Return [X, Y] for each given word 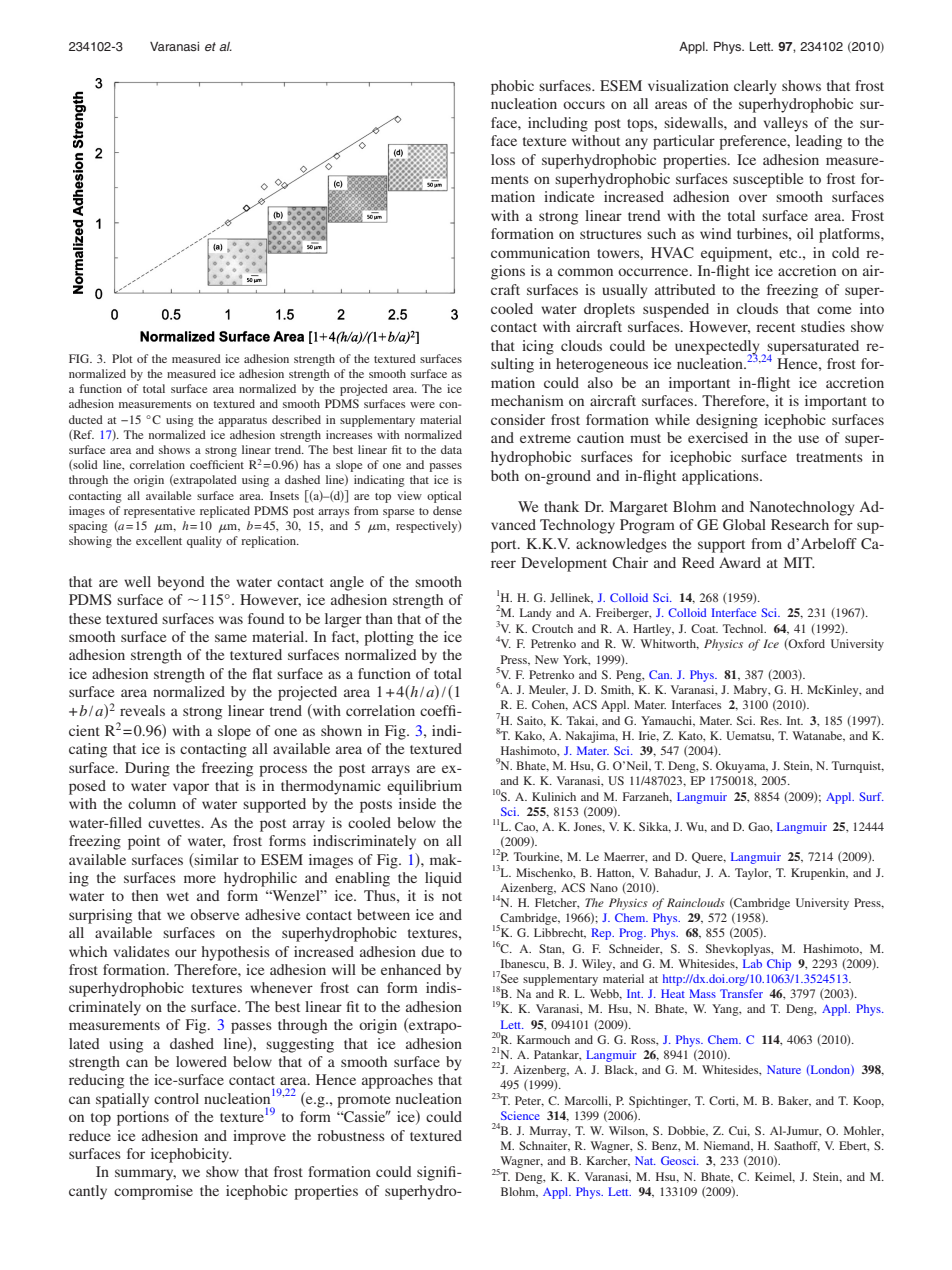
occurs [584, 105]
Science [520, 1115]
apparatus [242, 422]
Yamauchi [667, 721]
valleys [786, 124]
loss [503, 159]
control [176, 1098]
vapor [191, 789]
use [808, 439]
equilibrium [424, 787]
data [451, 449]
